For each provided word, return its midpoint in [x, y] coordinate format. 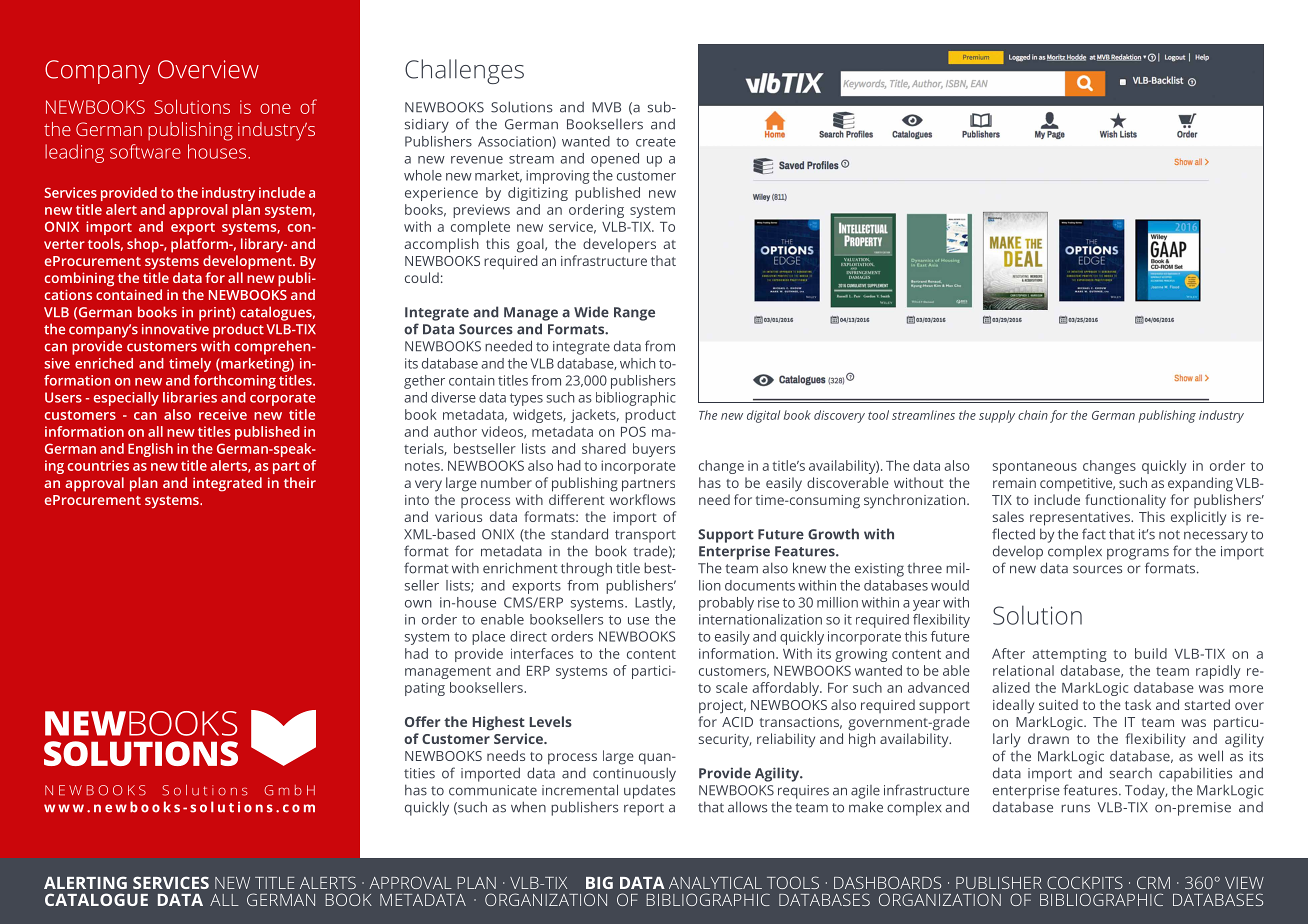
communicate [493, 790]
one [275, 108]
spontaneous [1035, 467]
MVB [606, 107]
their [300, 482]
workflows [642, 499]
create [656, 142]
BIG [599, 882]
